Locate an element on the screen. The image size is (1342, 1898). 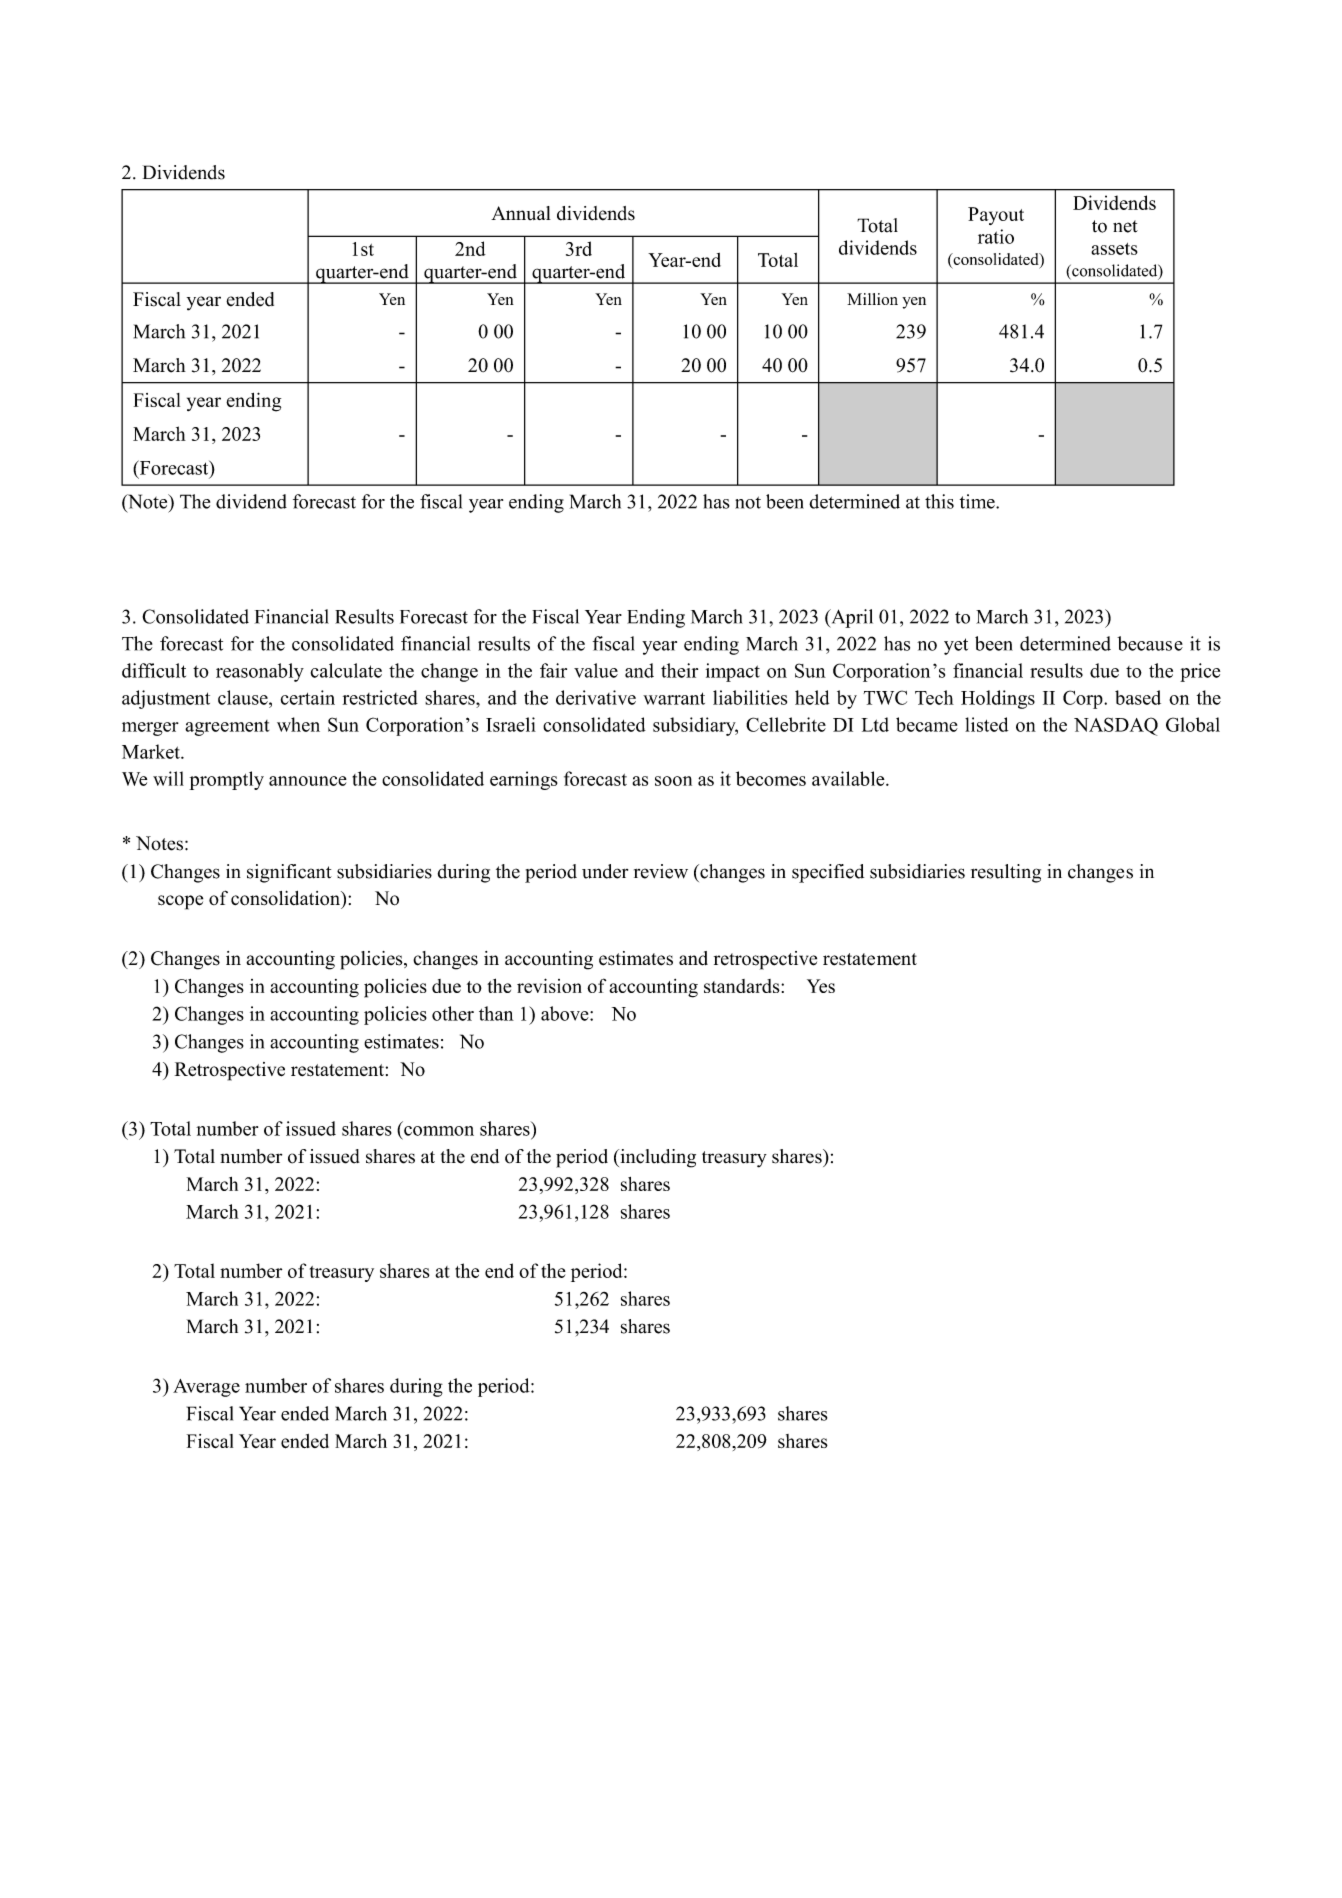
including is located at coordinates (657, 1158).
